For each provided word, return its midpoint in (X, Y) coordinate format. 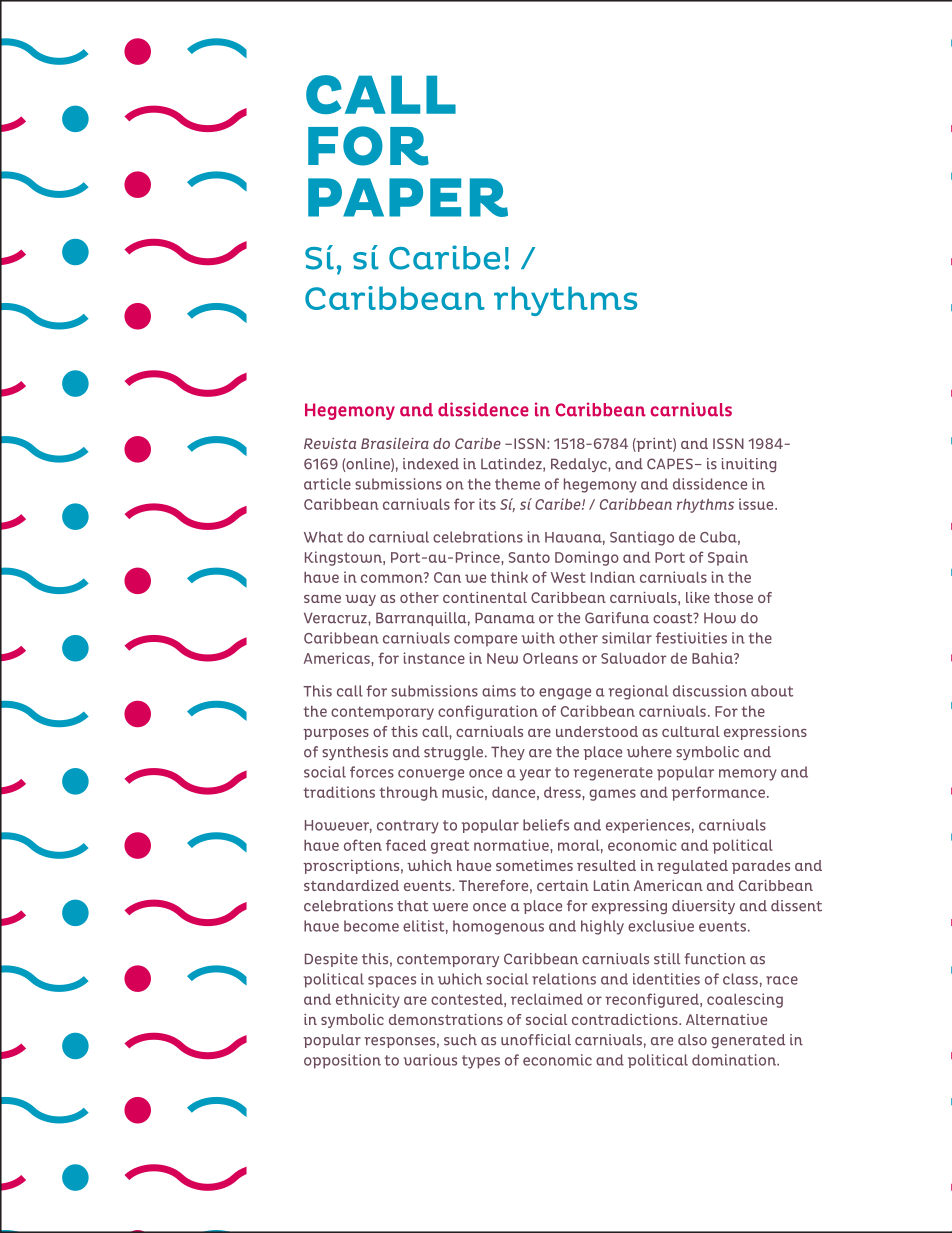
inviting (749, 465)
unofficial (536, 1040)
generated (748, 1041)
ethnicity (368, 1000)
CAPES (670, 464)
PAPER (408, 197)
